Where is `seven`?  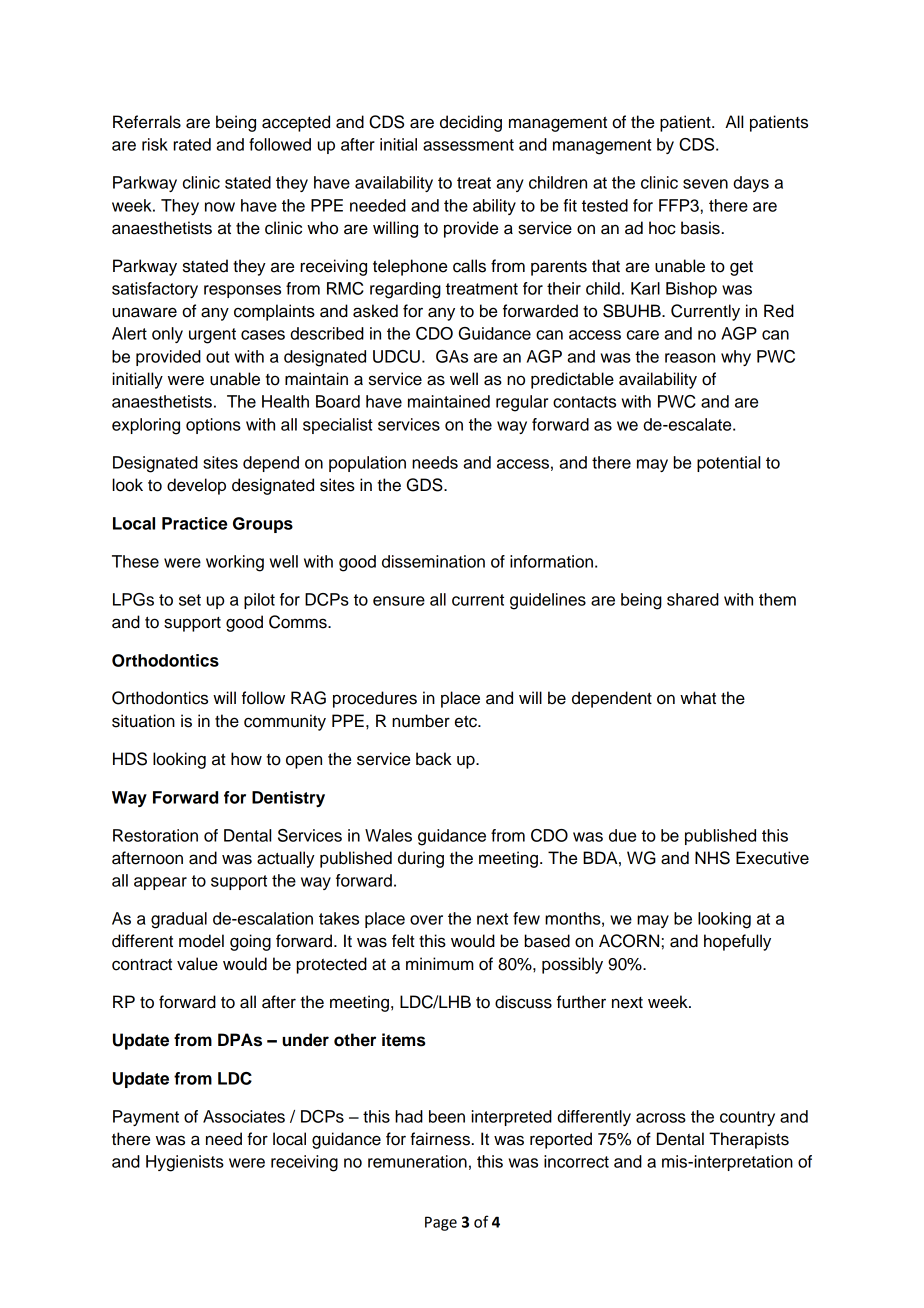
seven is located at coordinates (705, 184).
